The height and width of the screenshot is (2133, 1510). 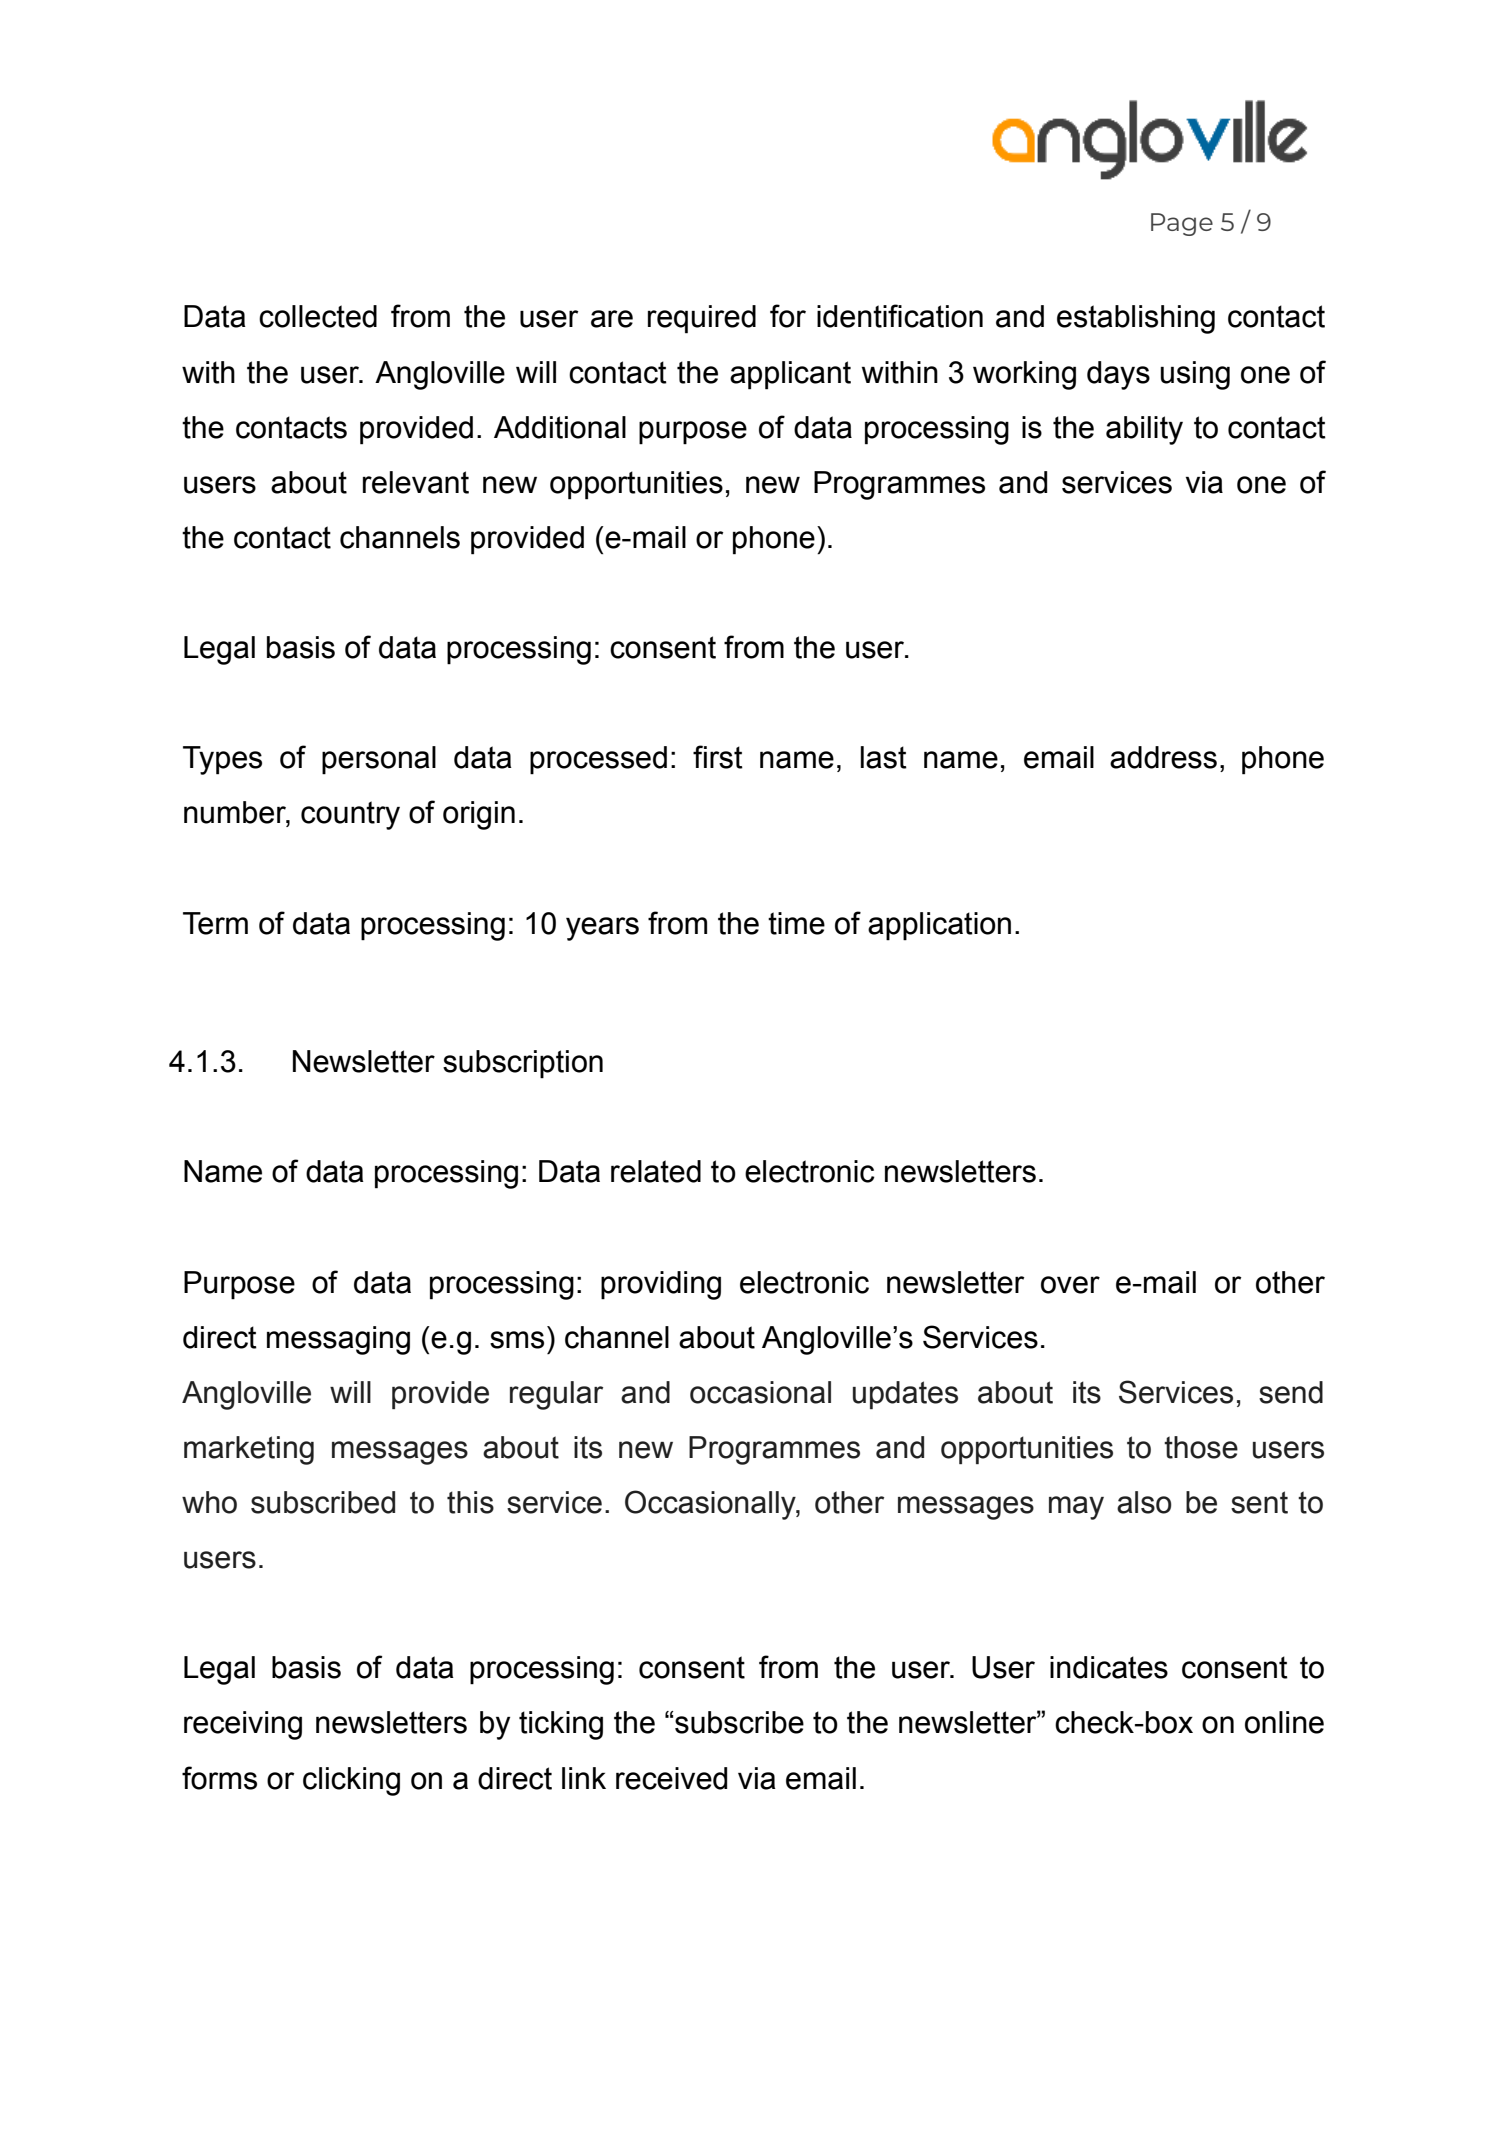 What do you see at coordinates (905, 1395) in the screenshot?
I see `updates` at bounding box center [905, 1395].
